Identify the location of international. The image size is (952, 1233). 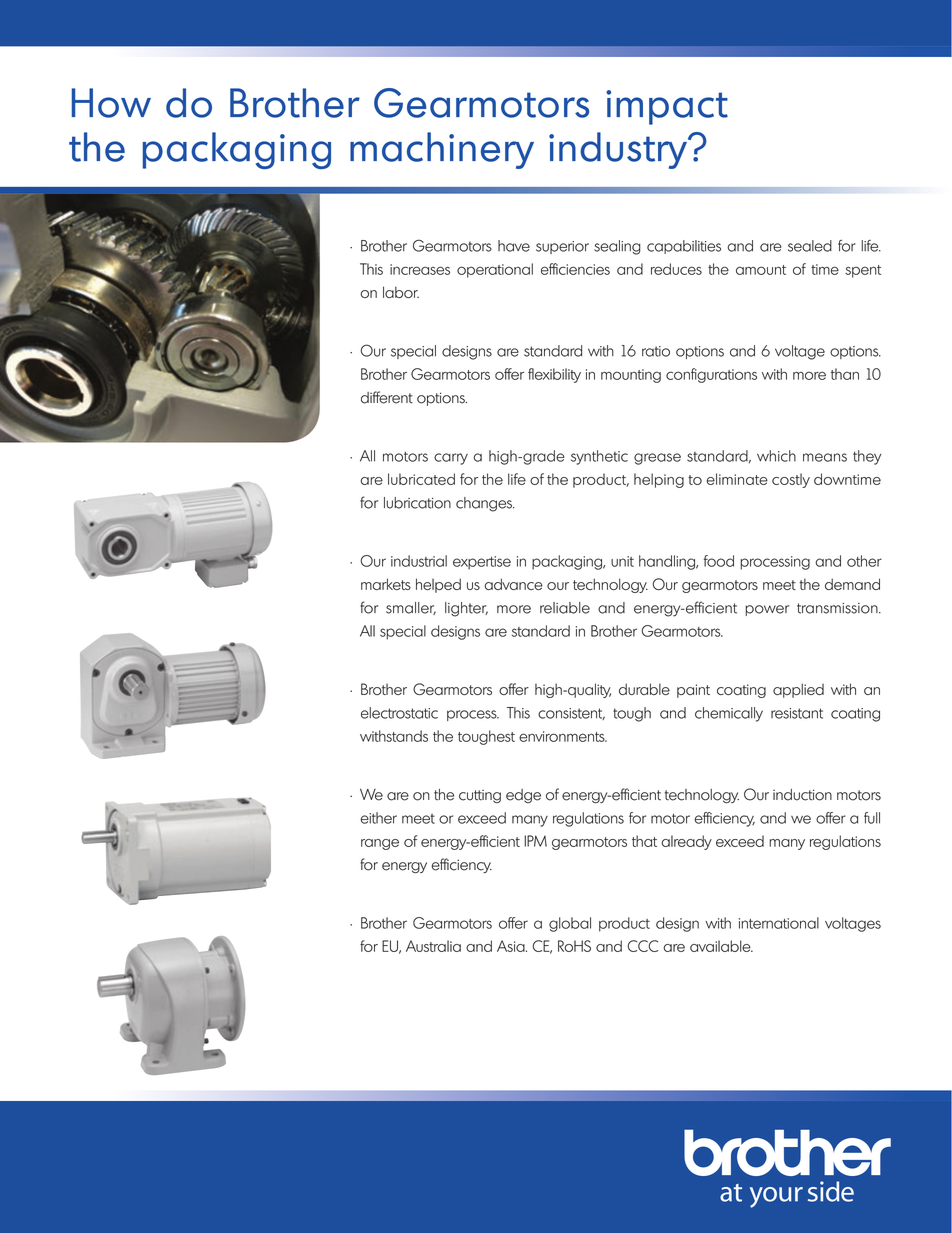
(779, 923).
